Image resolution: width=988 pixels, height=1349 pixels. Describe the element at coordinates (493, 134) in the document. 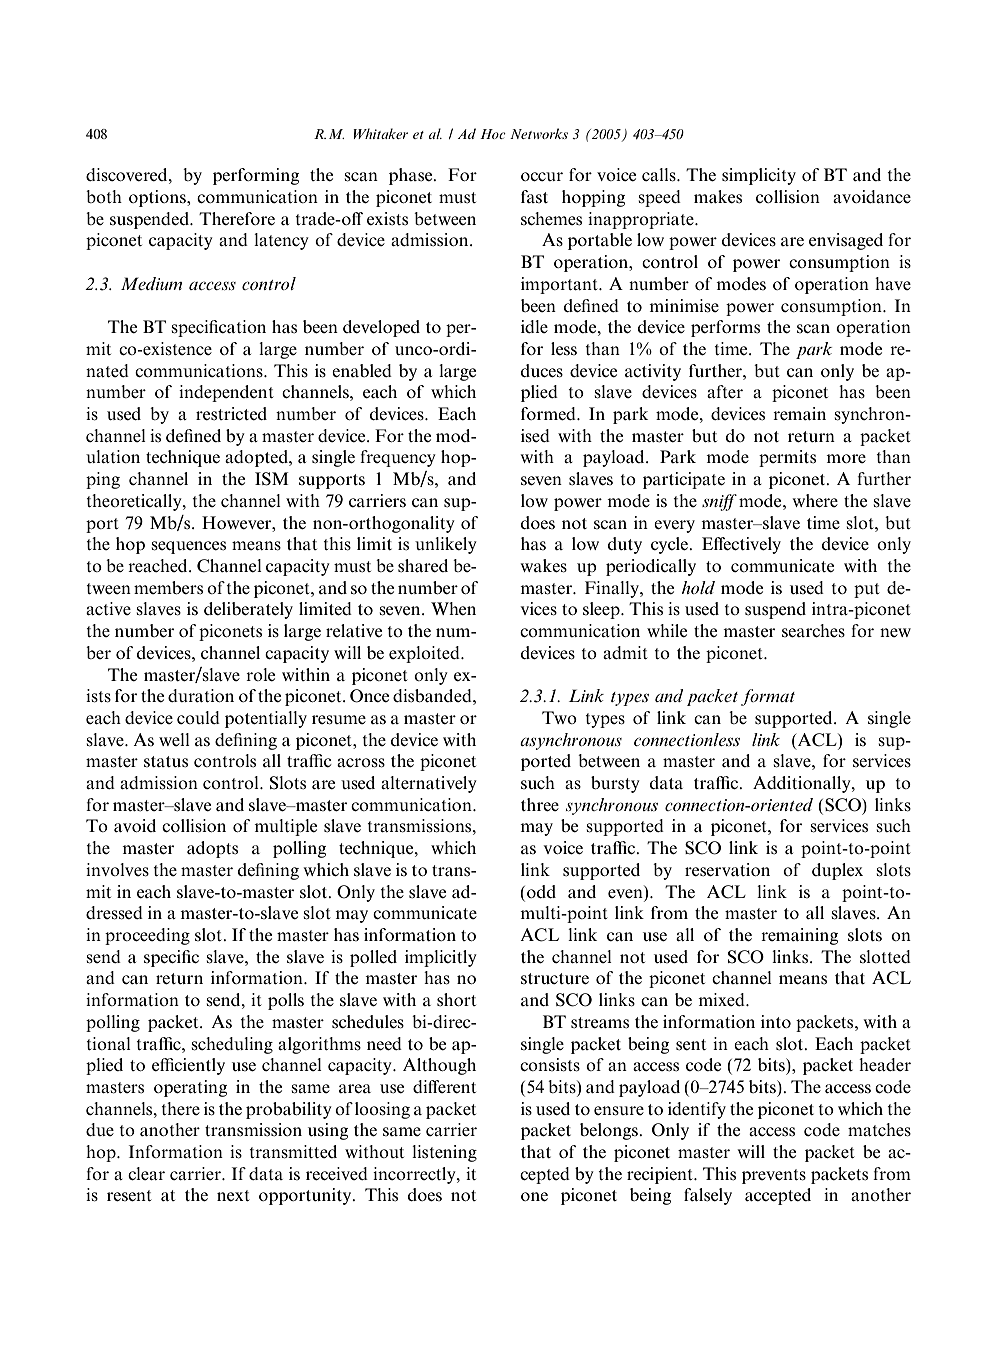

I see `Hoc` at that location.
